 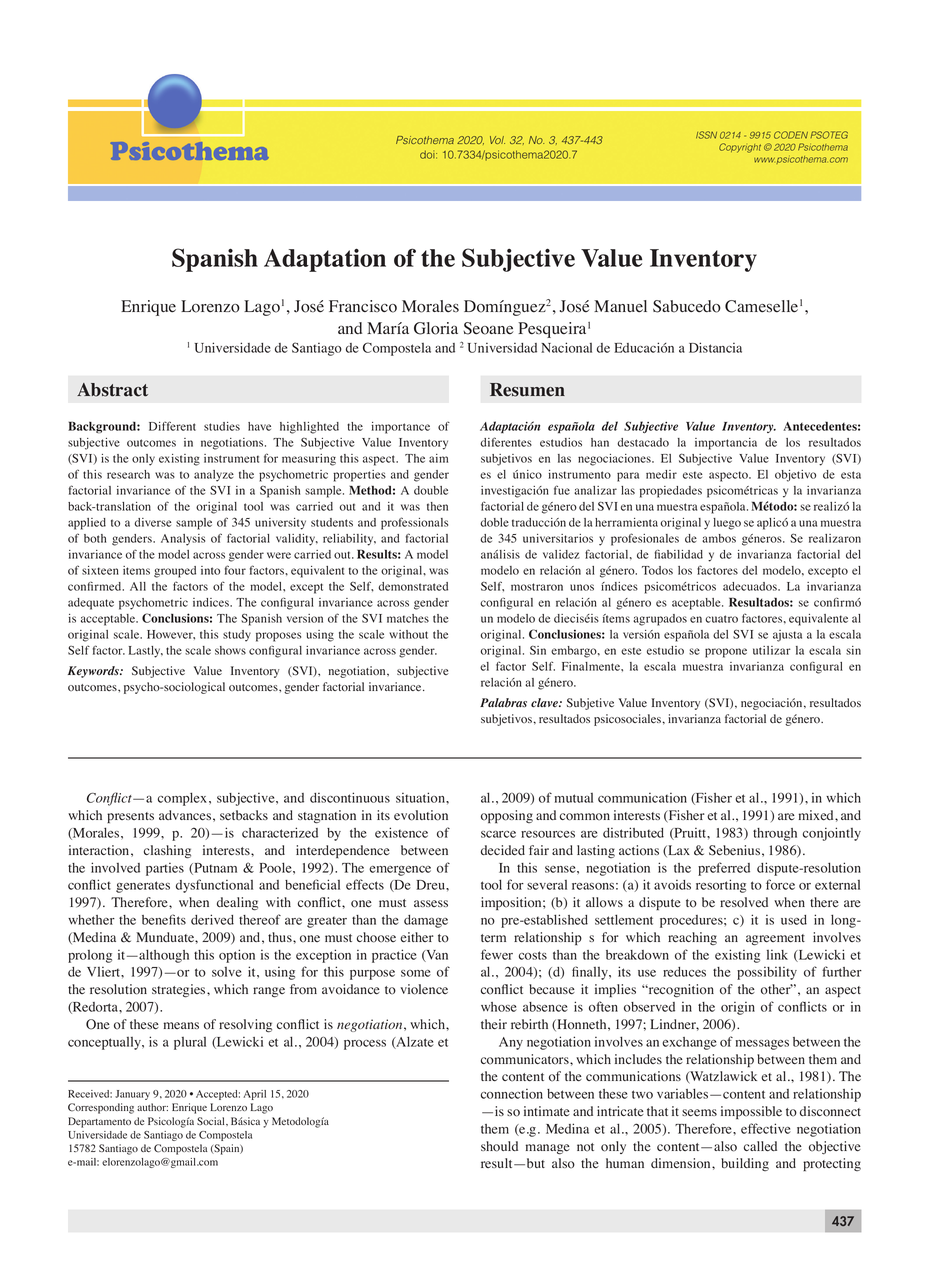 I want to click on January, so click(x=132, y=1095).
